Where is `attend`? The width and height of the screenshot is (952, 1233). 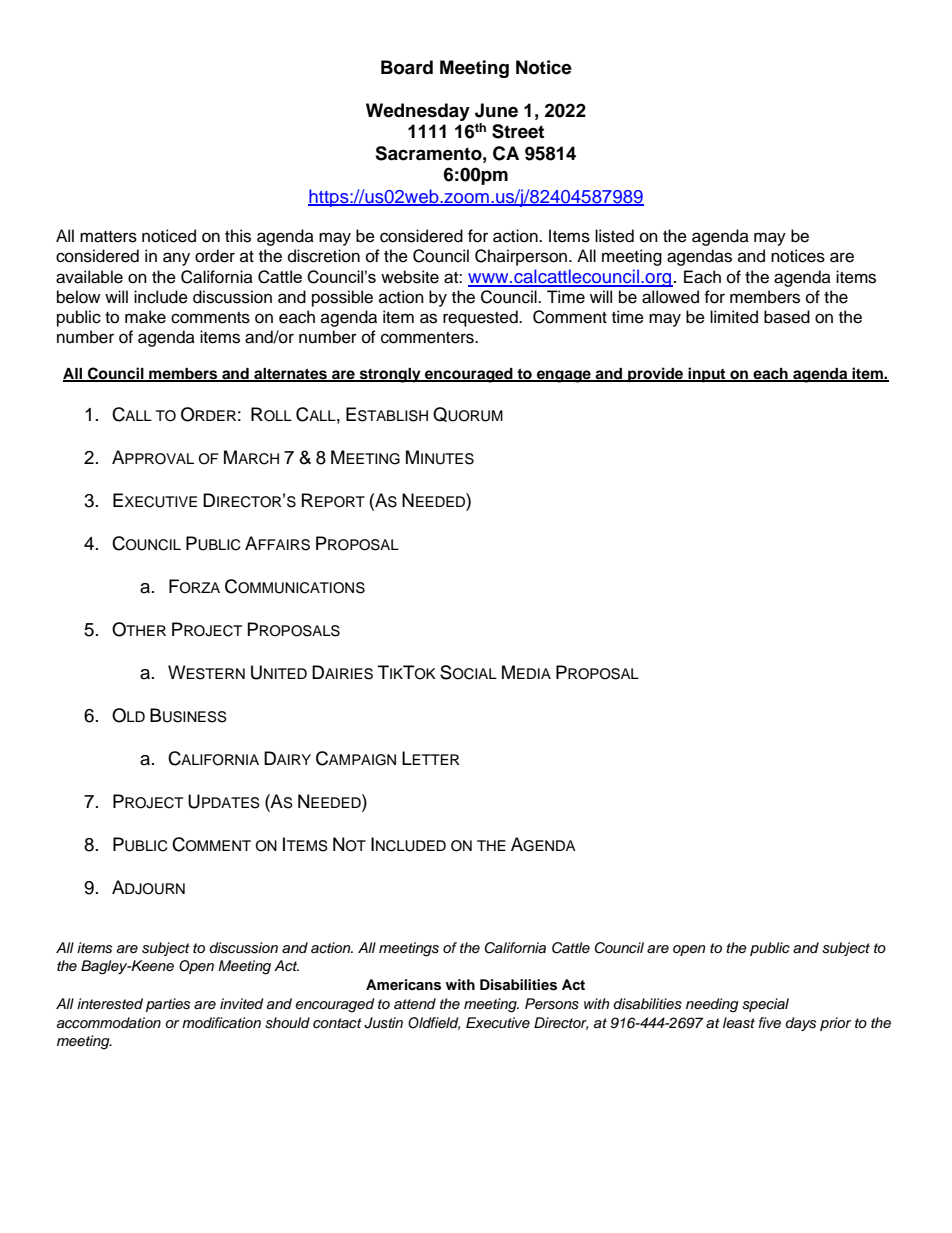 attend is located at coordinates (415, 1003).
